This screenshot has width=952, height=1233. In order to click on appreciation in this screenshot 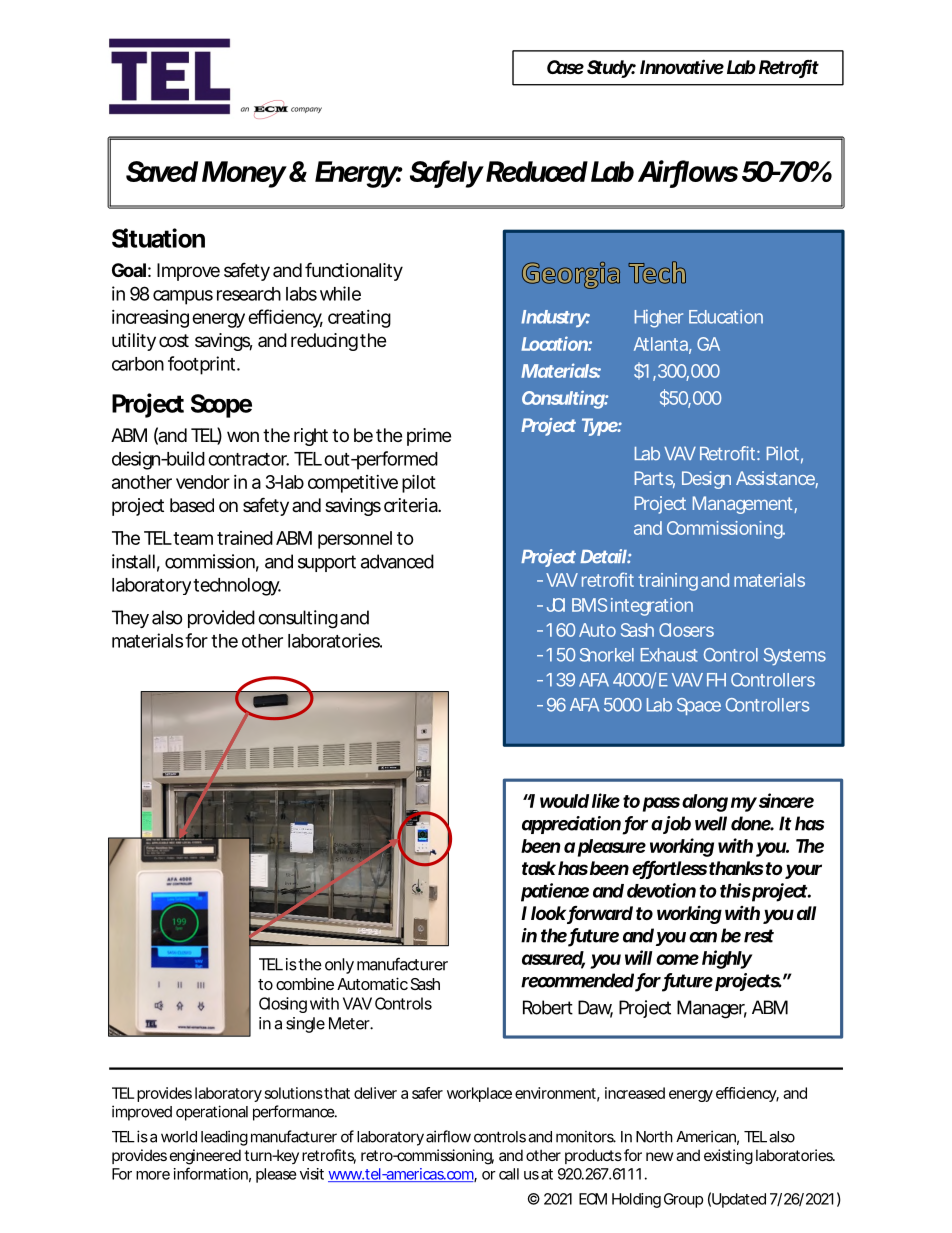, I will do `click(571, 825)`.
